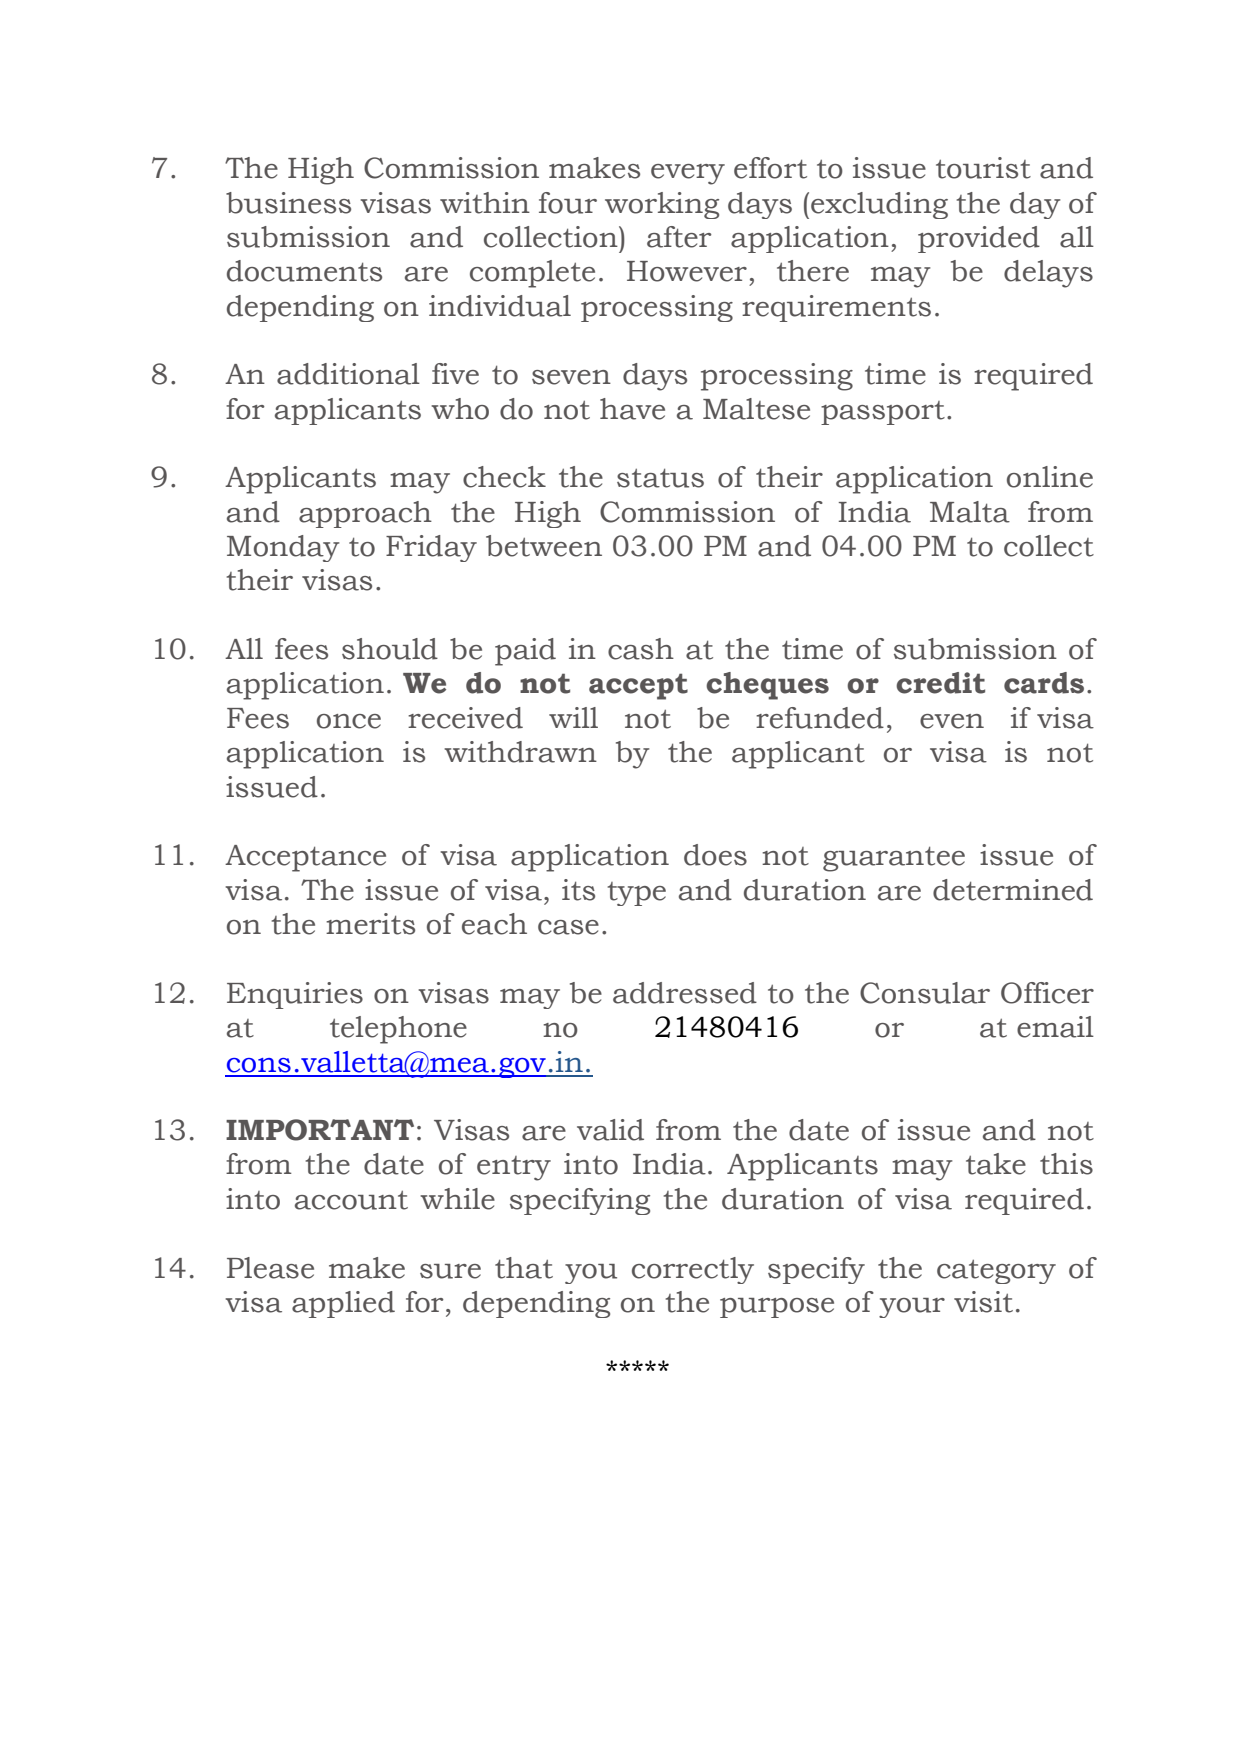  What do you see at coordinates (288, 203) in the page?
I see `business` at bounding box center [288, 203].
